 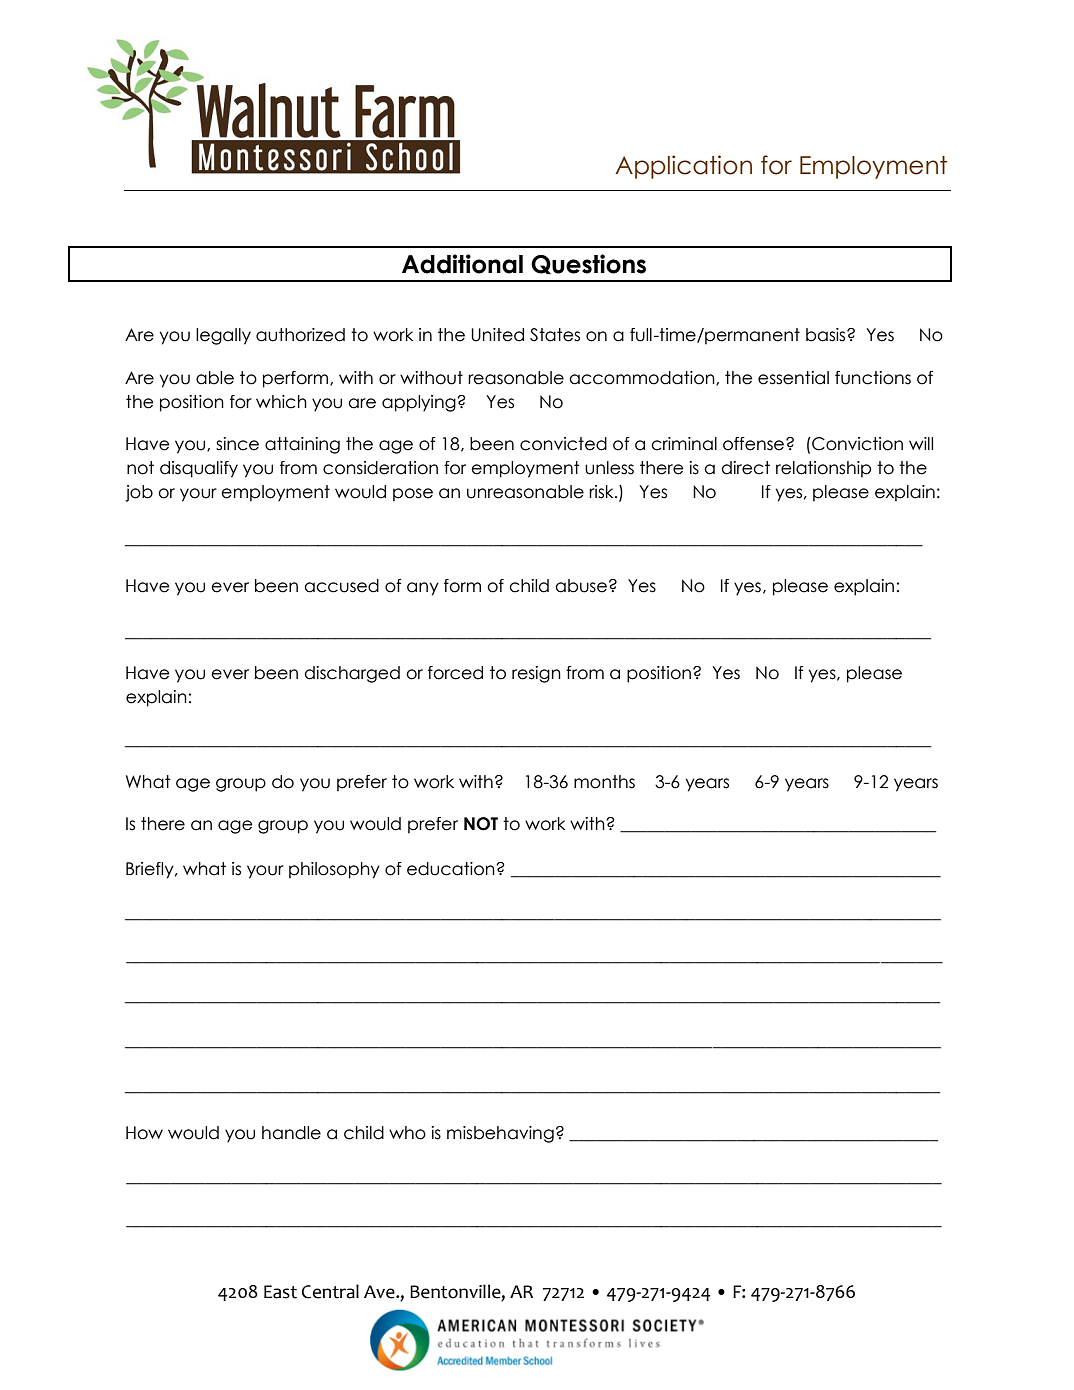 I want to click on legally, so click(x=223, y=336).
